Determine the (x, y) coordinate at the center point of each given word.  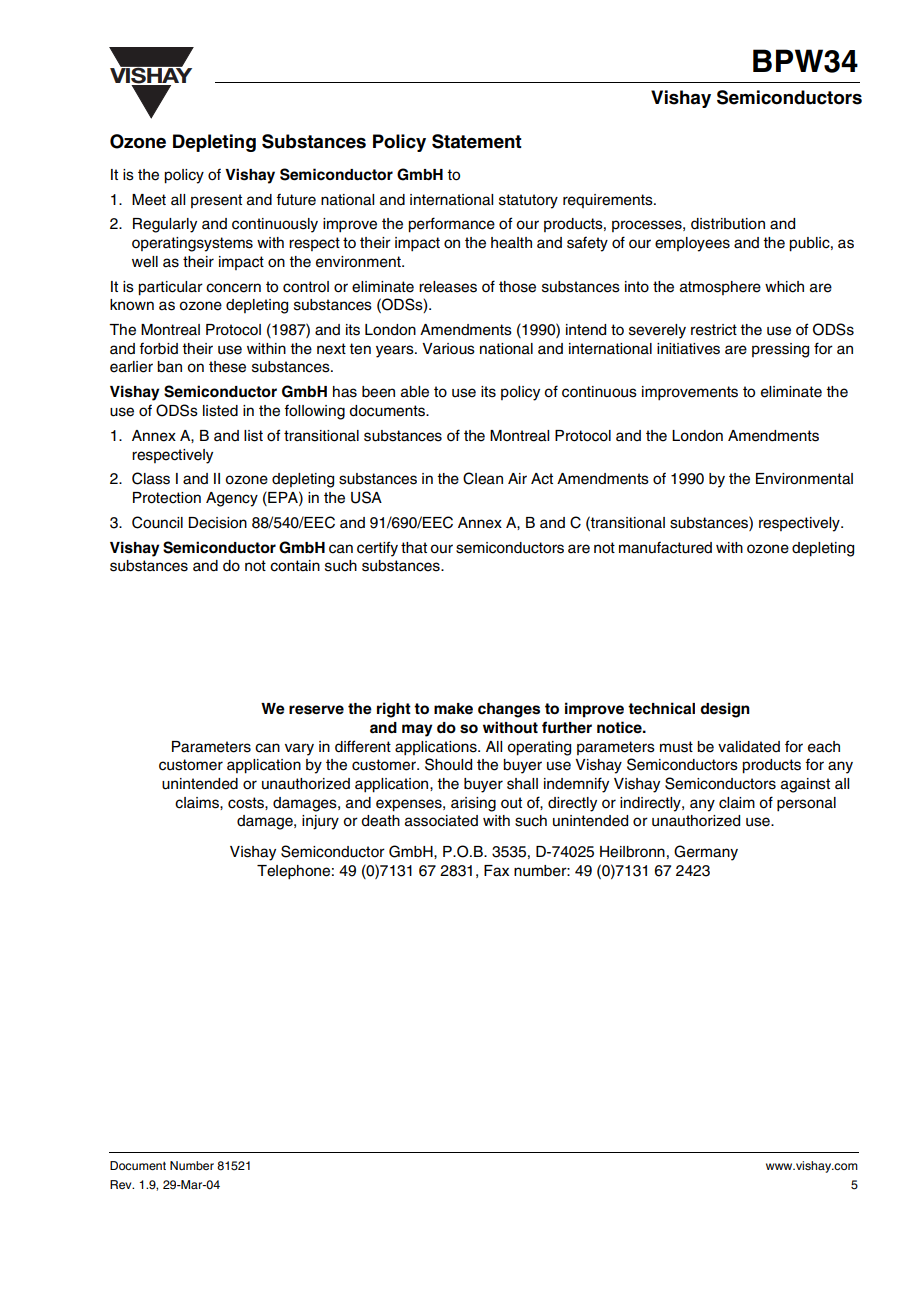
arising (473, 804)
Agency (232, 499)
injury (320, 822)
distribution (728, 224)
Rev (122, 1184)
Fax (496, 871)
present (216, 201)
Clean (483, 478)
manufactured (665, 547)
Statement (477, 141)
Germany (706, 853)
